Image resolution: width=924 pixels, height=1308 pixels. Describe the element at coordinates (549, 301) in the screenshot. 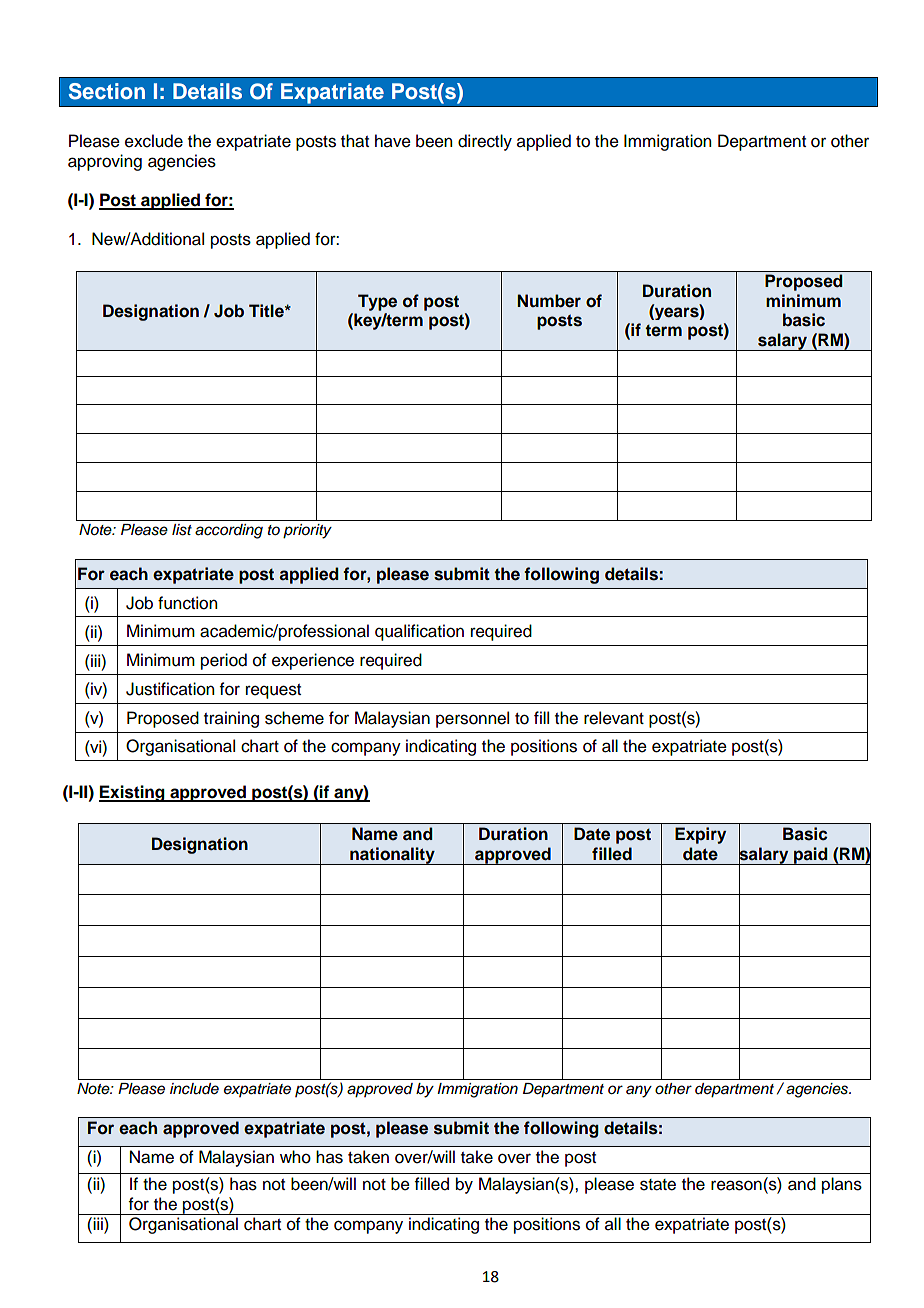

I see `Number` at that location.
